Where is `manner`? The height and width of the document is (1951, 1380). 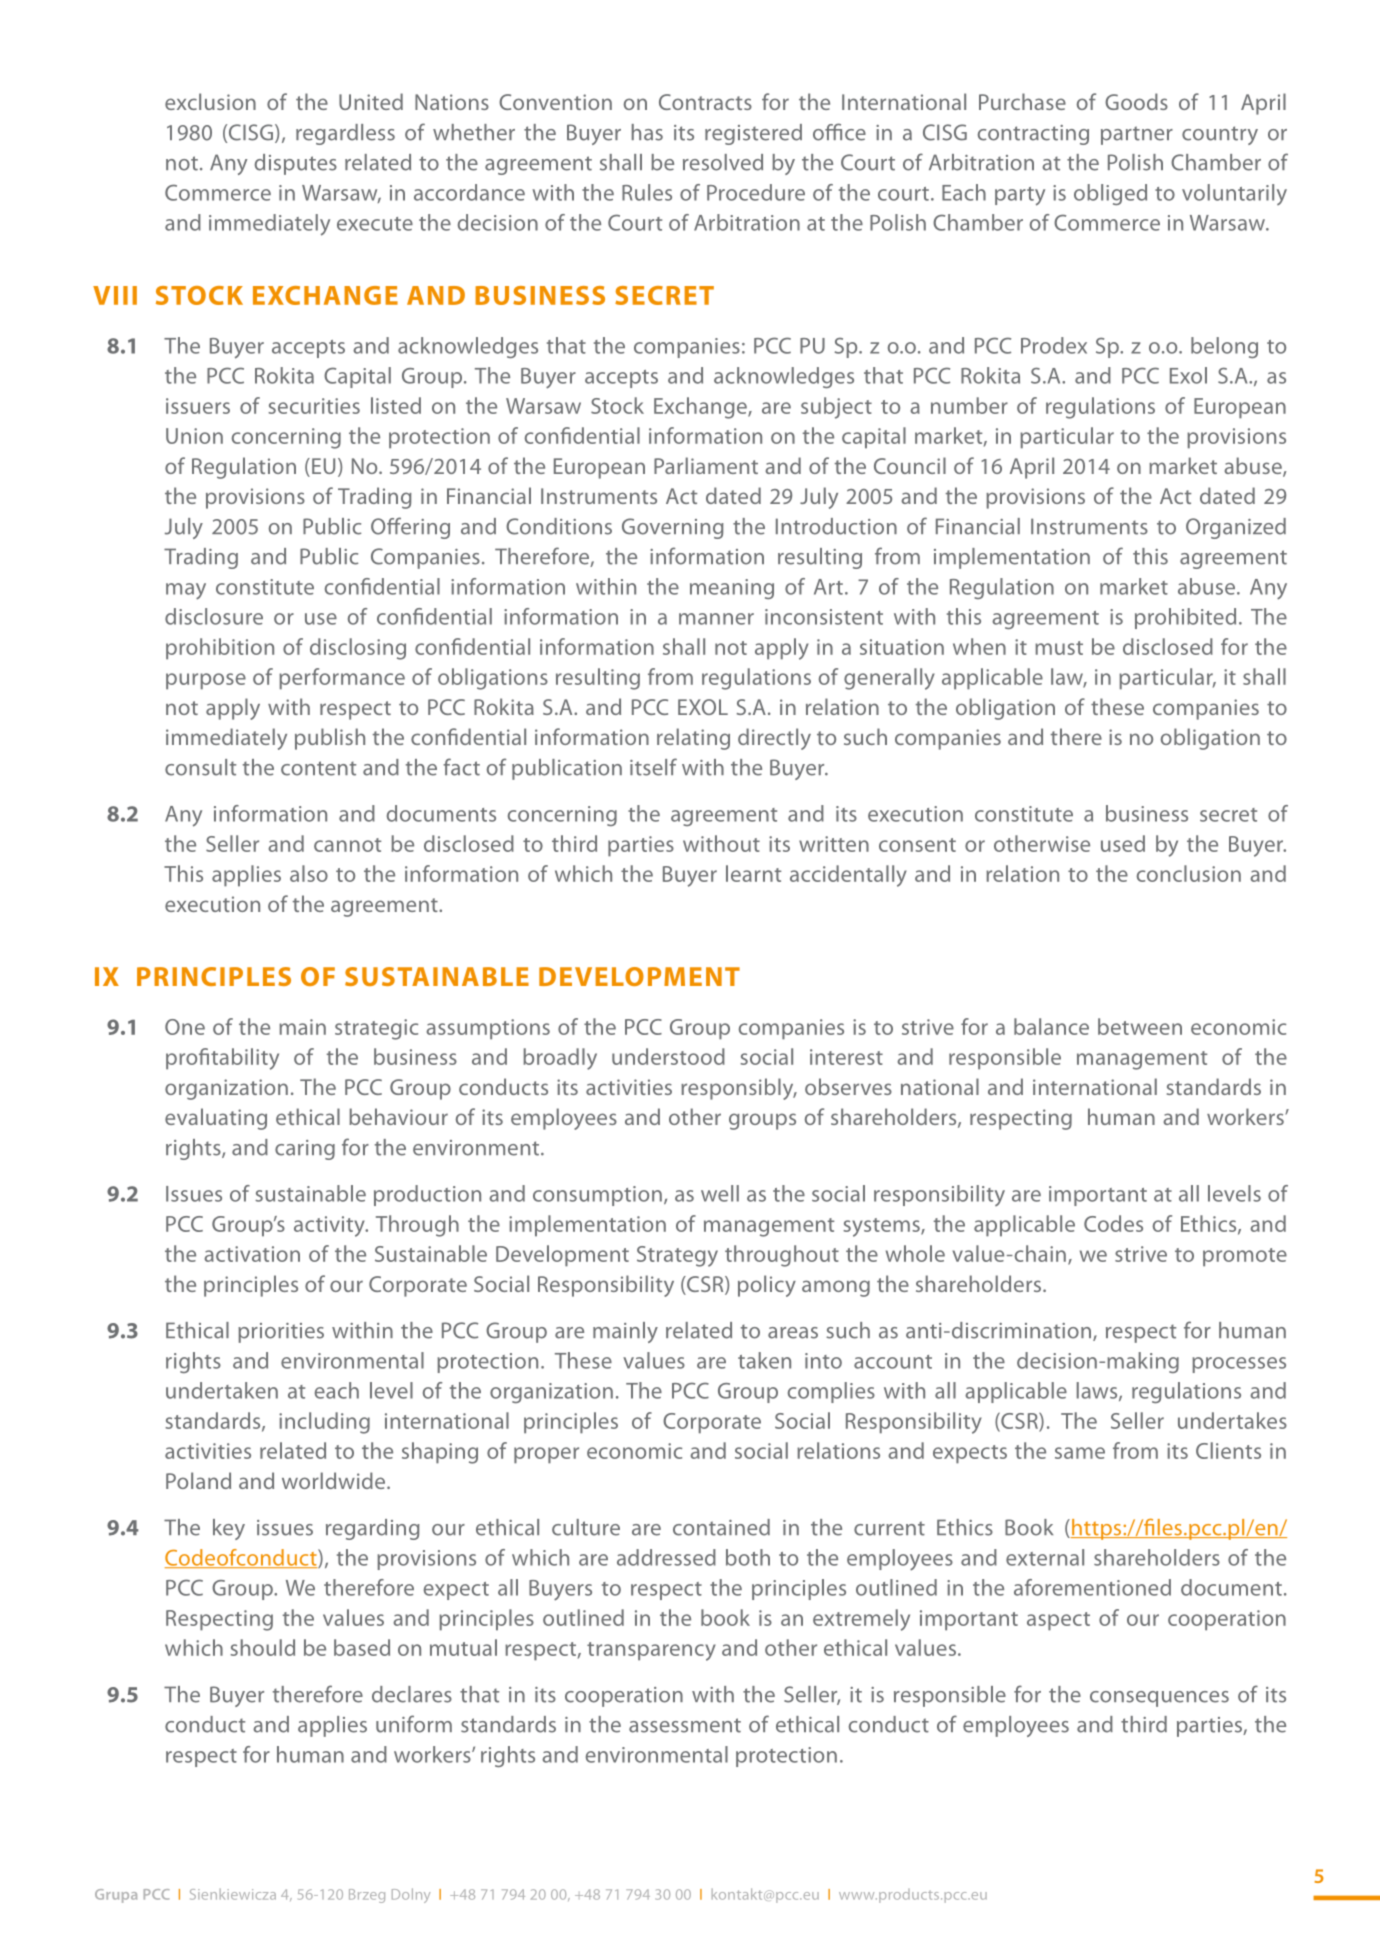 manner is located at coordinates (716, 619).
